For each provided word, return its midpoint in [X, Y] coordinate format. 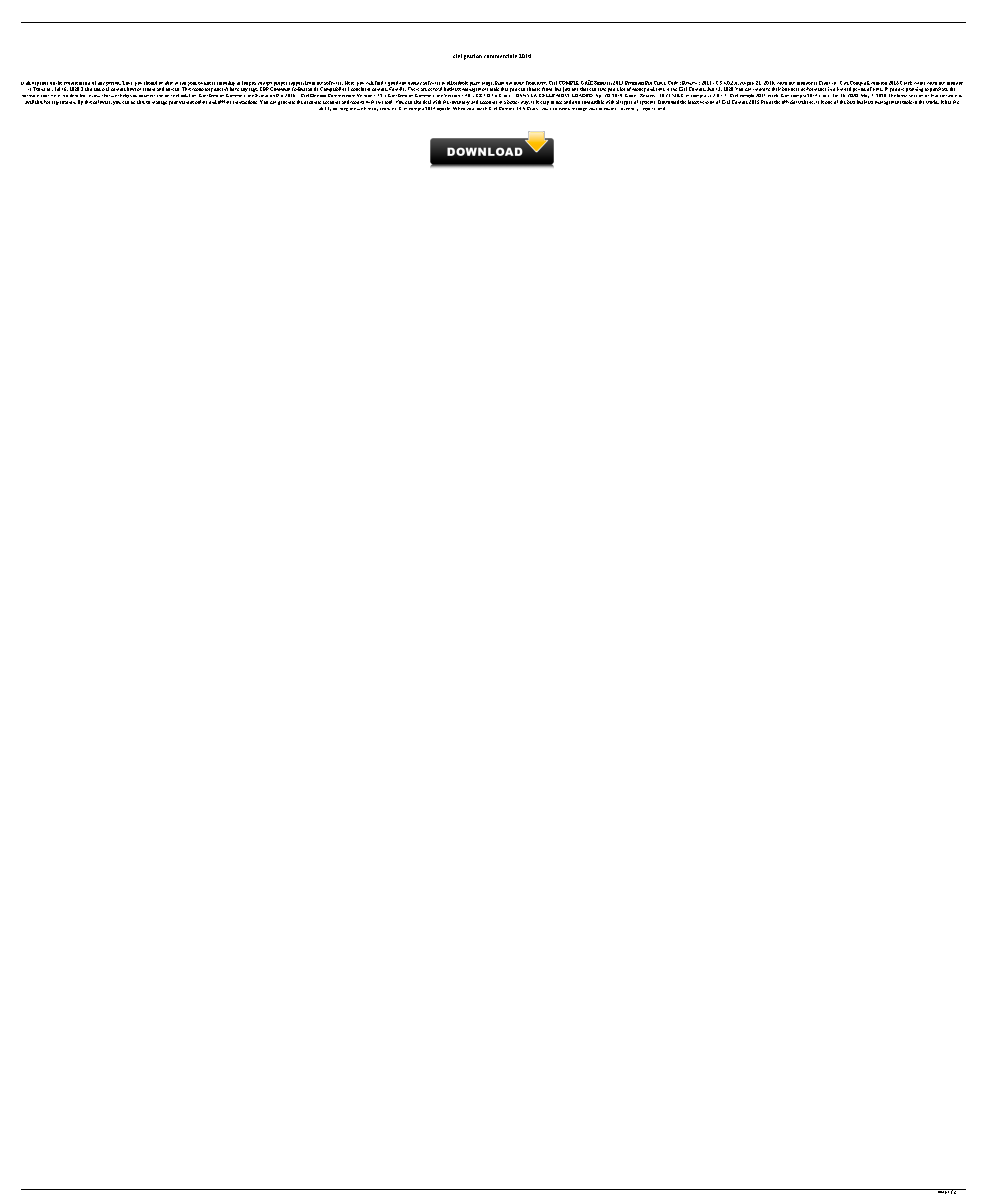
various [186, 102]
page [941, 1191]
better [513, 102]
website [806, 102]
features [388, 109]
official [789, 102]
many [373, 109]
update [443, 109]
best [851, 102]
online [201, 102]
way [525, 103]
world [932, 102]
